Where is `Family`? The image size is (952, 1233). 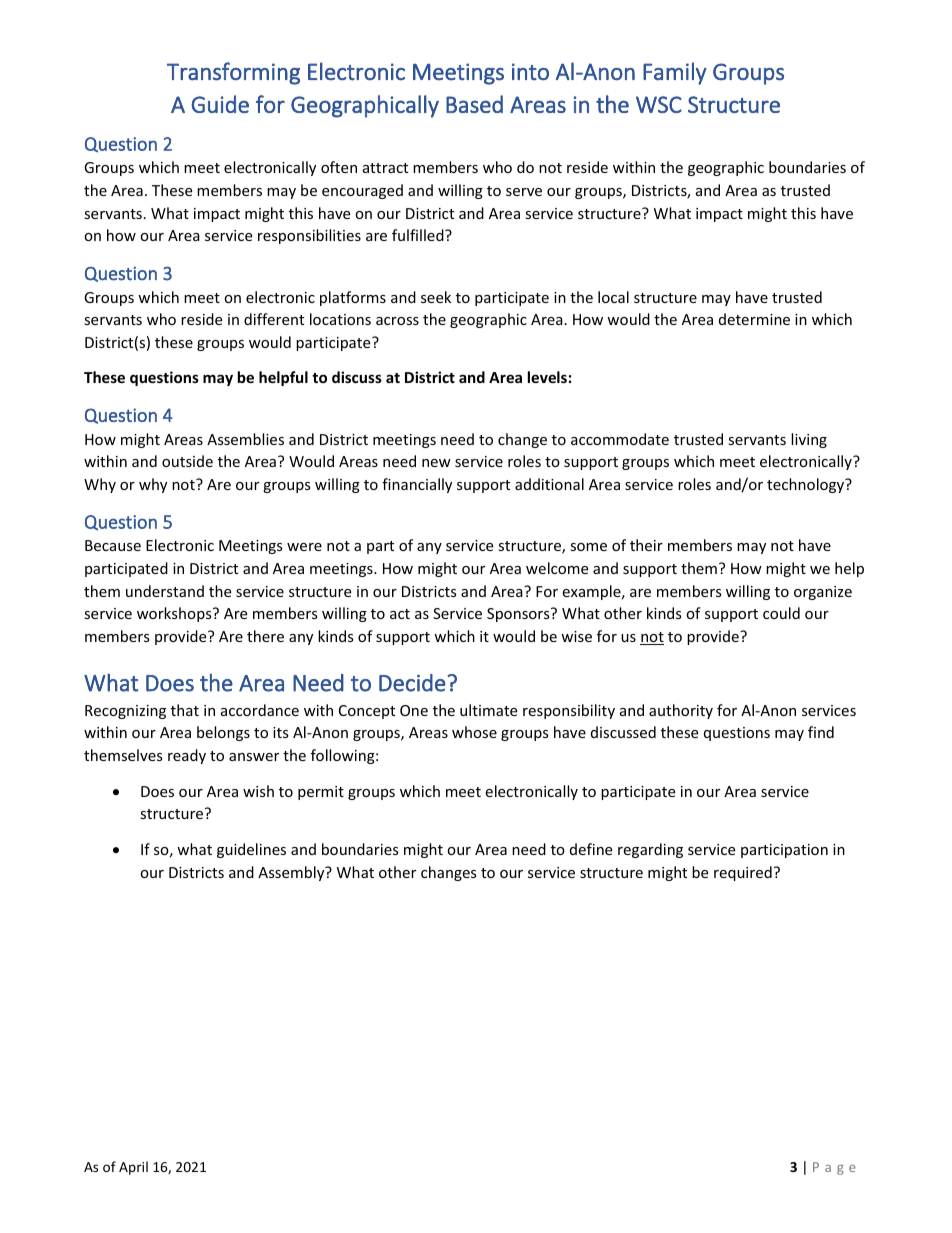
Family is located at coordinates (675, 73).
